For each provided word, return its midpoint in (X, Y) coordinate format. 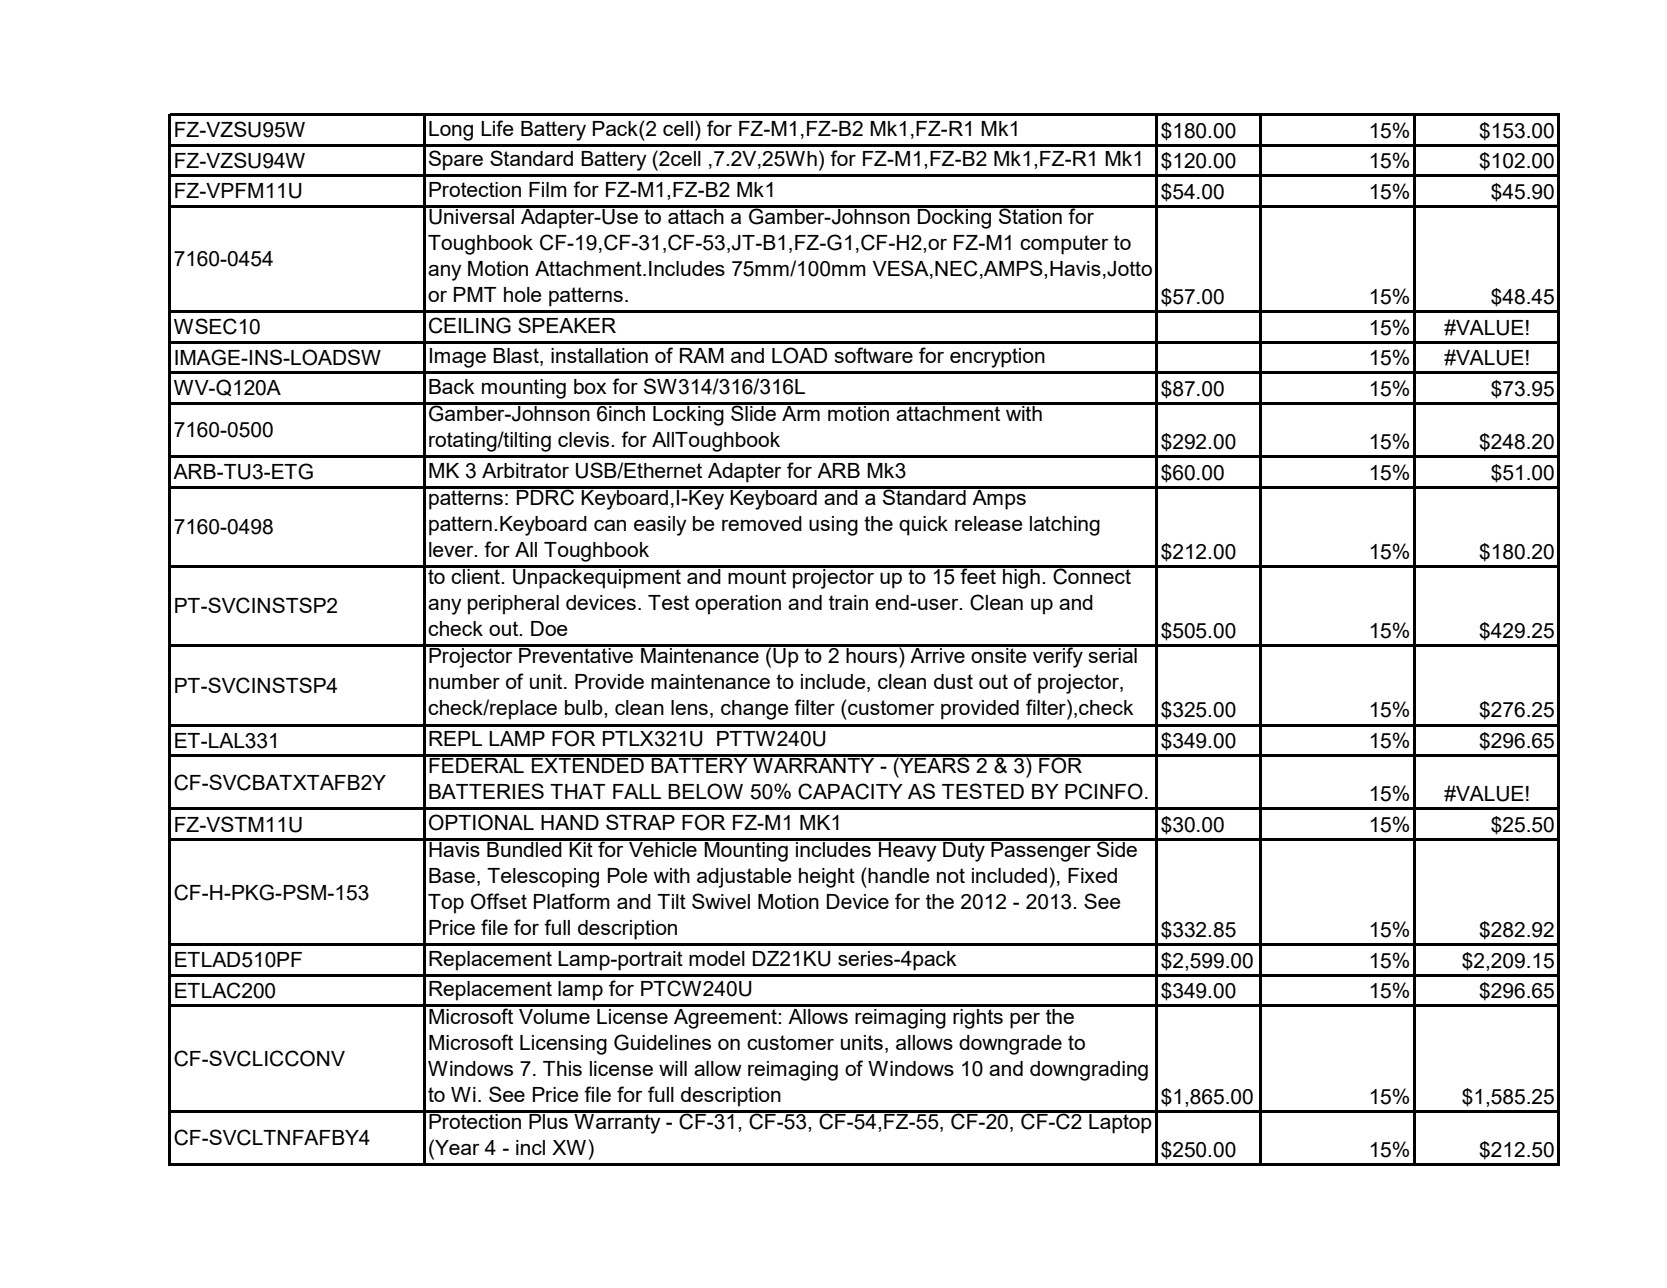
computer (1064, 245)
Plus (548, 1120)
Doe (549, 628)
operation (738, 605)
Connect (1092, 575)
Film (548, 189)
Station (1030, 215)
